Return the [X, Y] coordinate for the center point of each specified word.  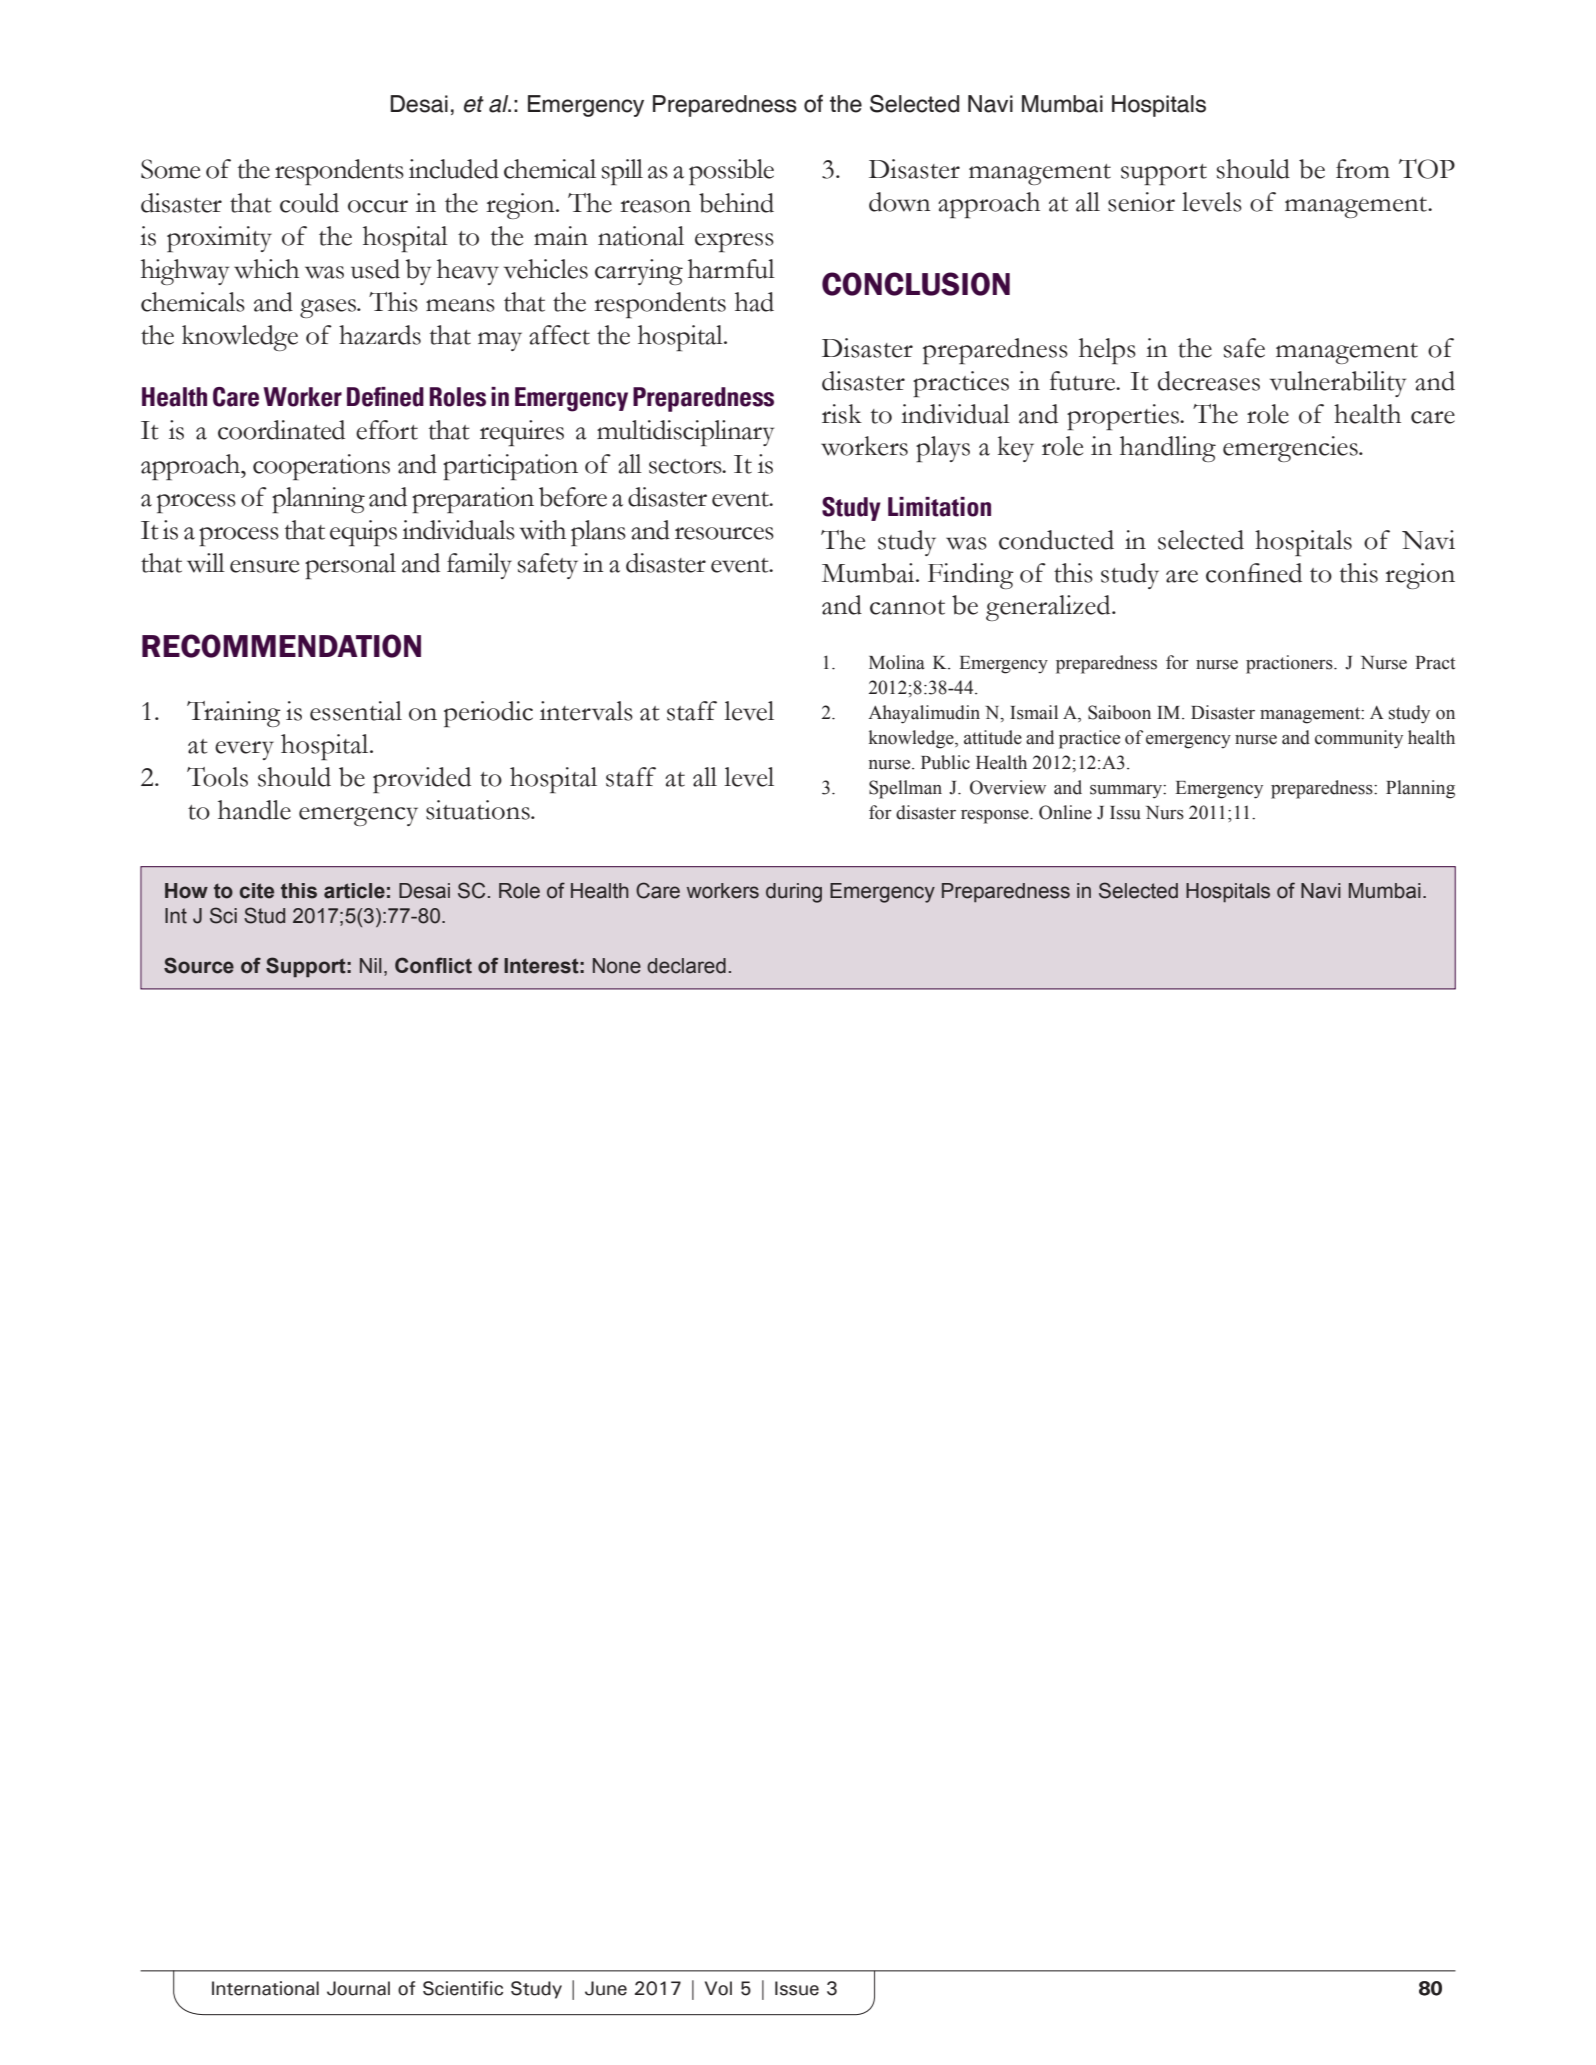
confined [1254, 573]
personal [350, 566]
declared [686, 966]
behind [736, 203]
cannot [907, 607]
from [1363, 169]
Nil [371, 965]
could [309, 203]
